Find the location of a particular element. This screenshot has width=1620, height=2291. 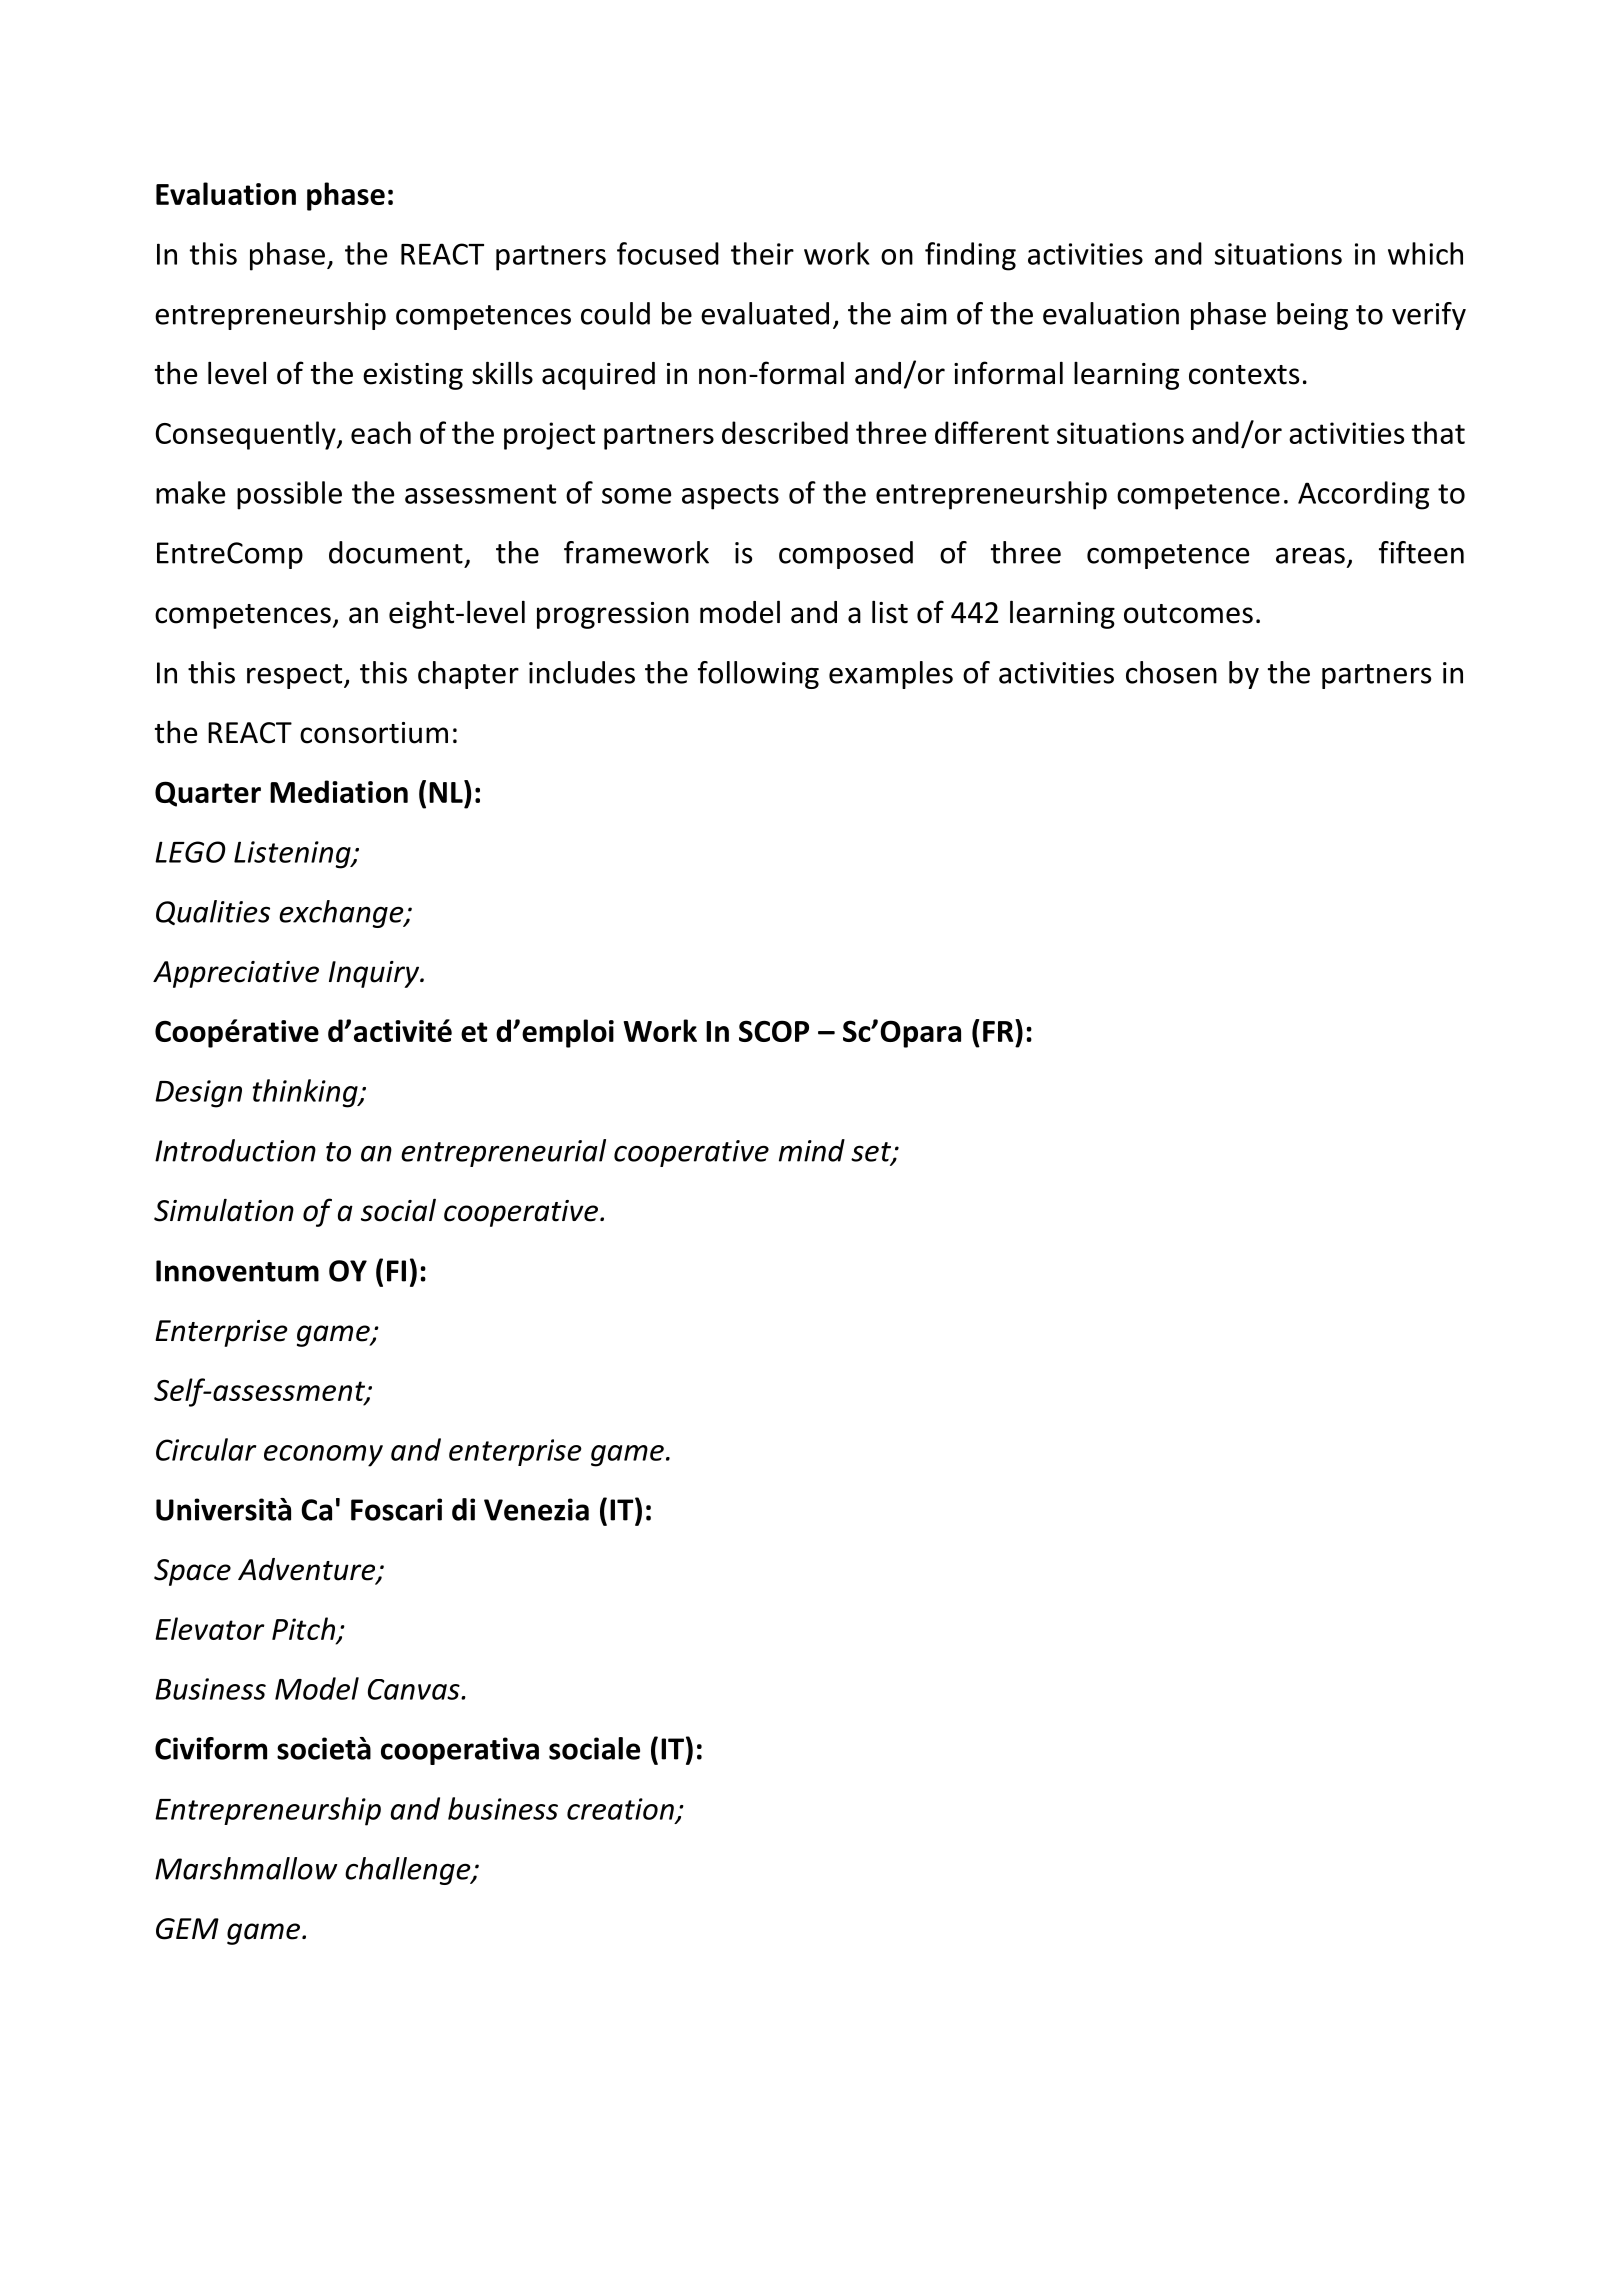

challenge is located at coordinates (409, 1871).
